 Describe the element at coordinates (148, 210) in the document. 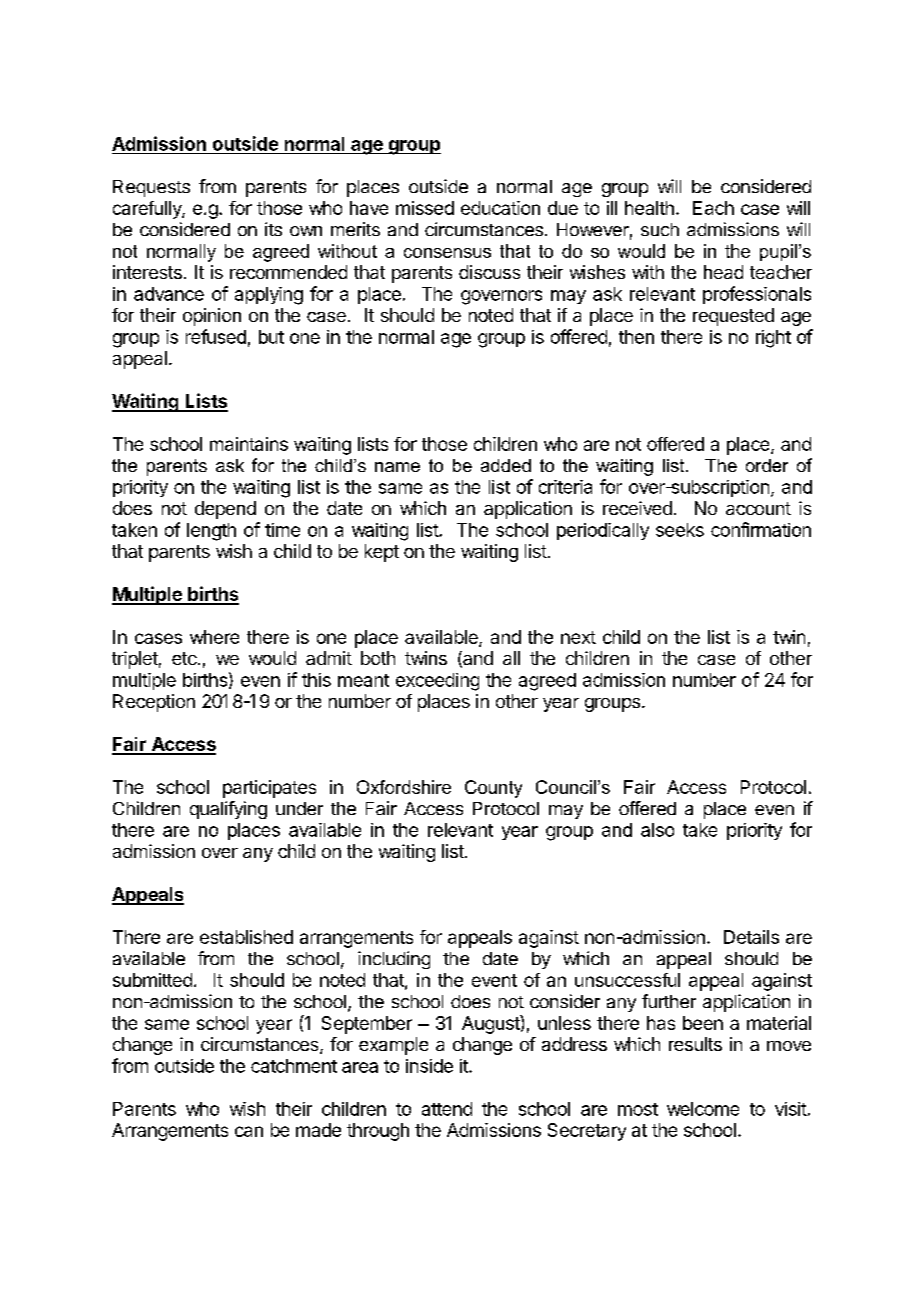

I see `carefully` at that location.
